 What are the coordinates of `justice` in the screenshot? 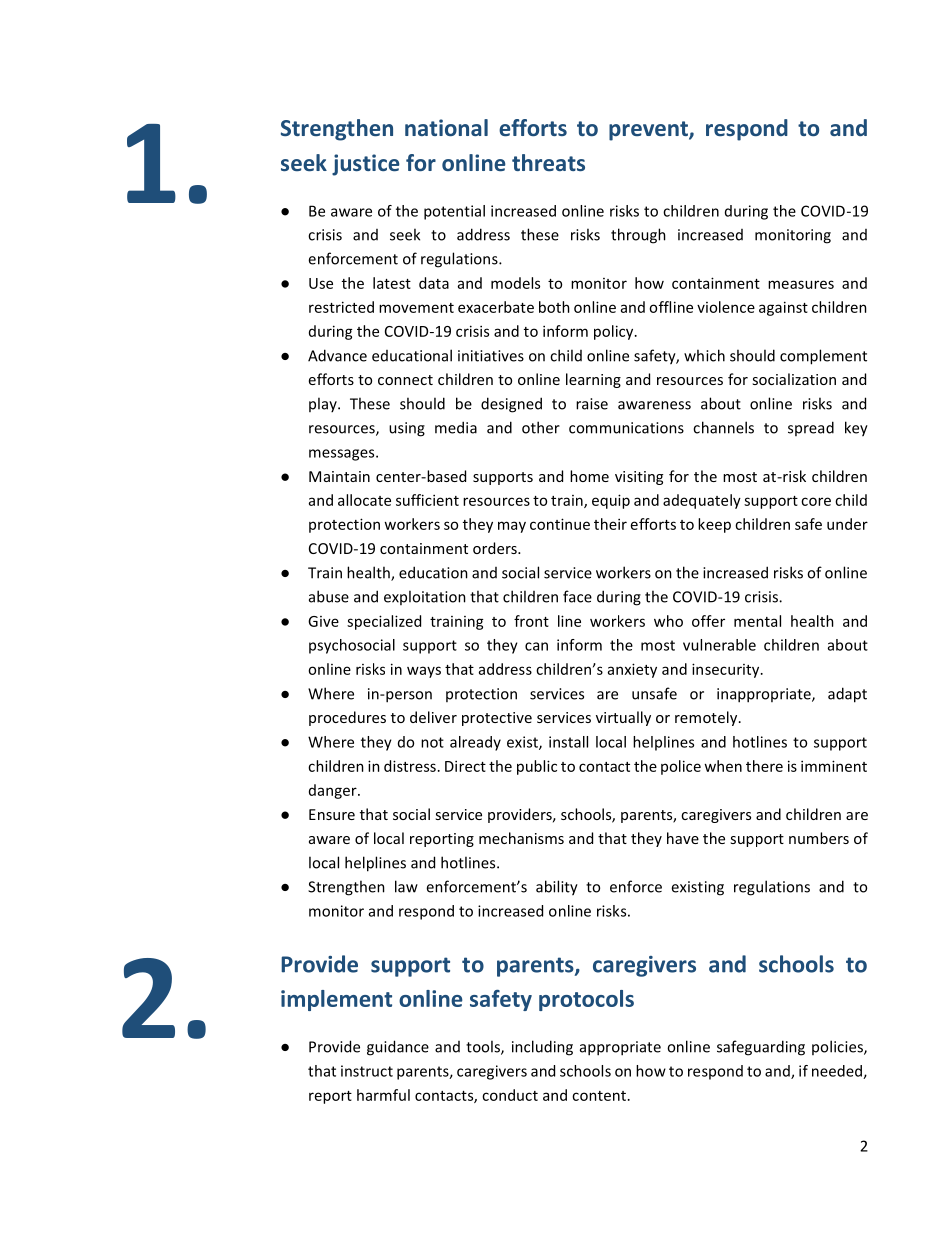 It's located at (366, 165).
